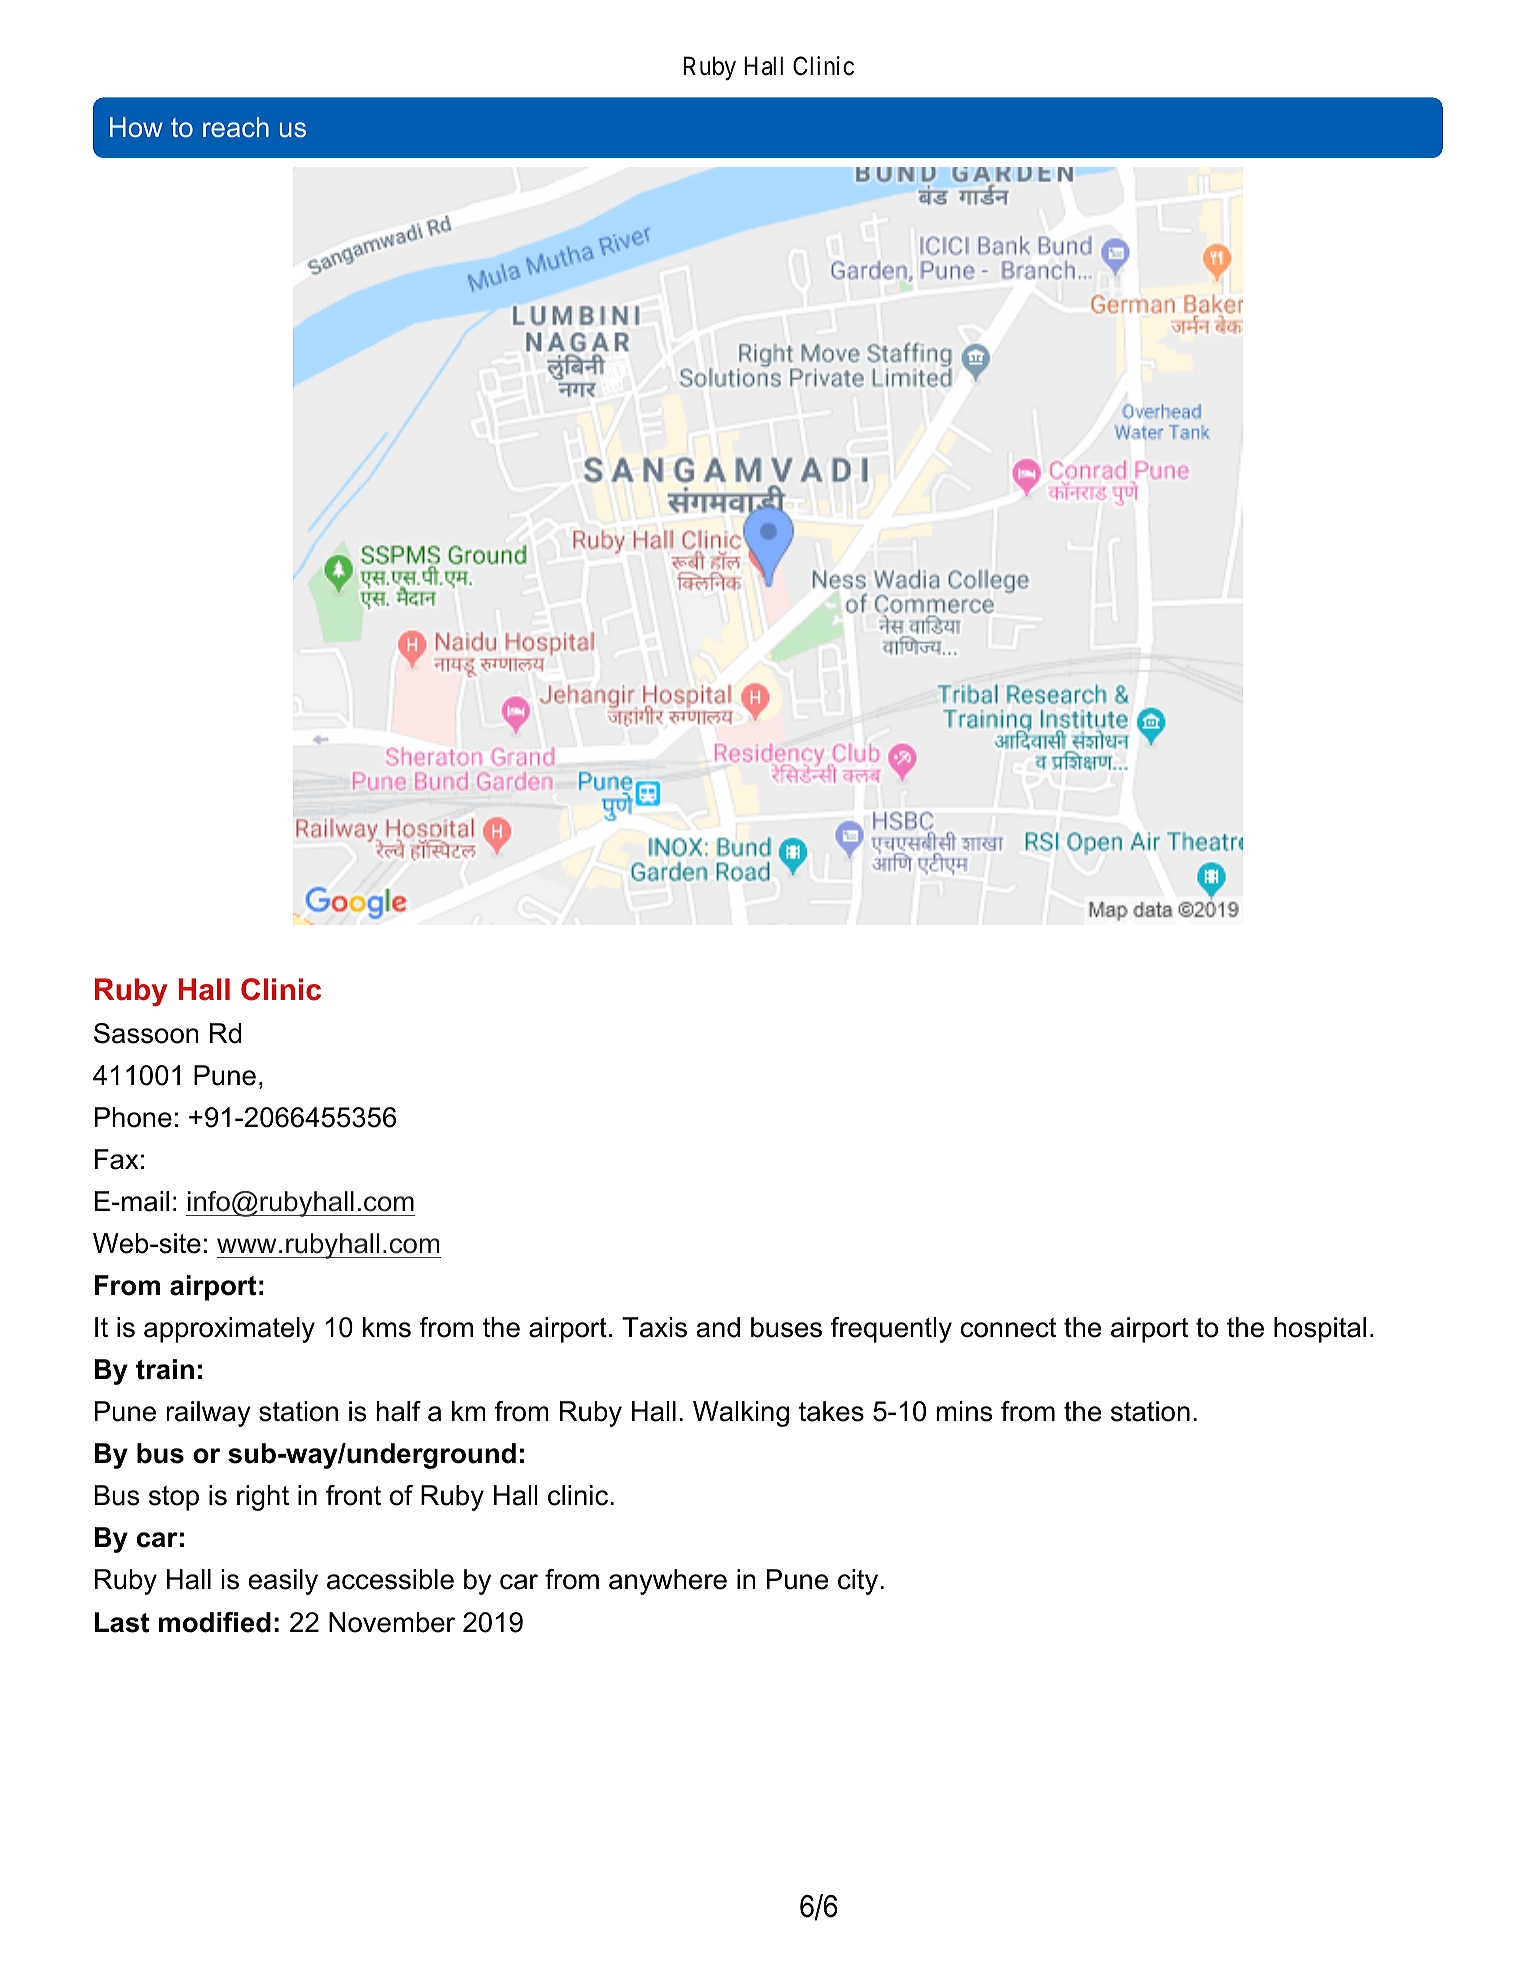  Describe the element at coordinates (236, 127) in the document. I see `reach` at that location.
